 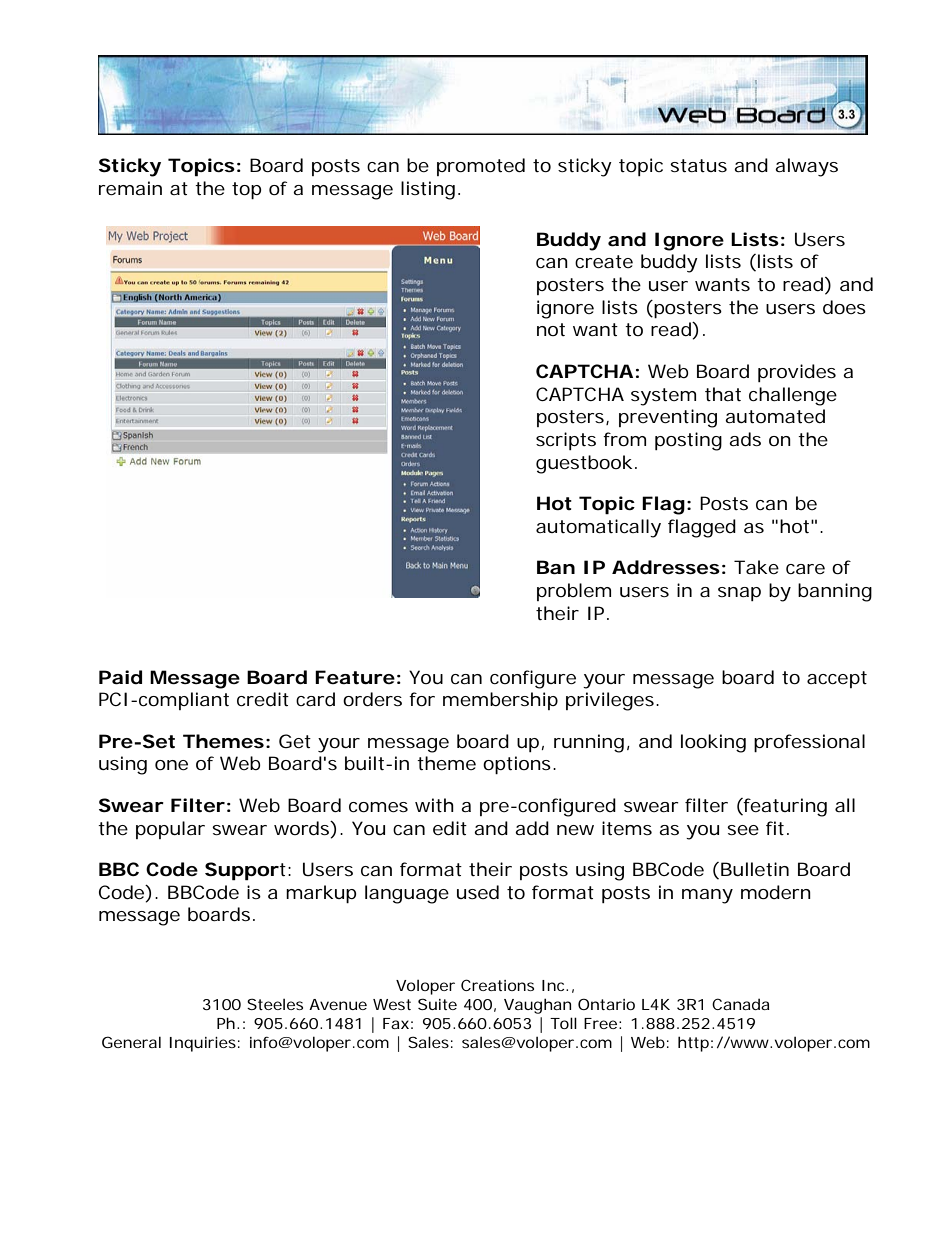 I want to click on automatically, so click(x=598, y=528).
